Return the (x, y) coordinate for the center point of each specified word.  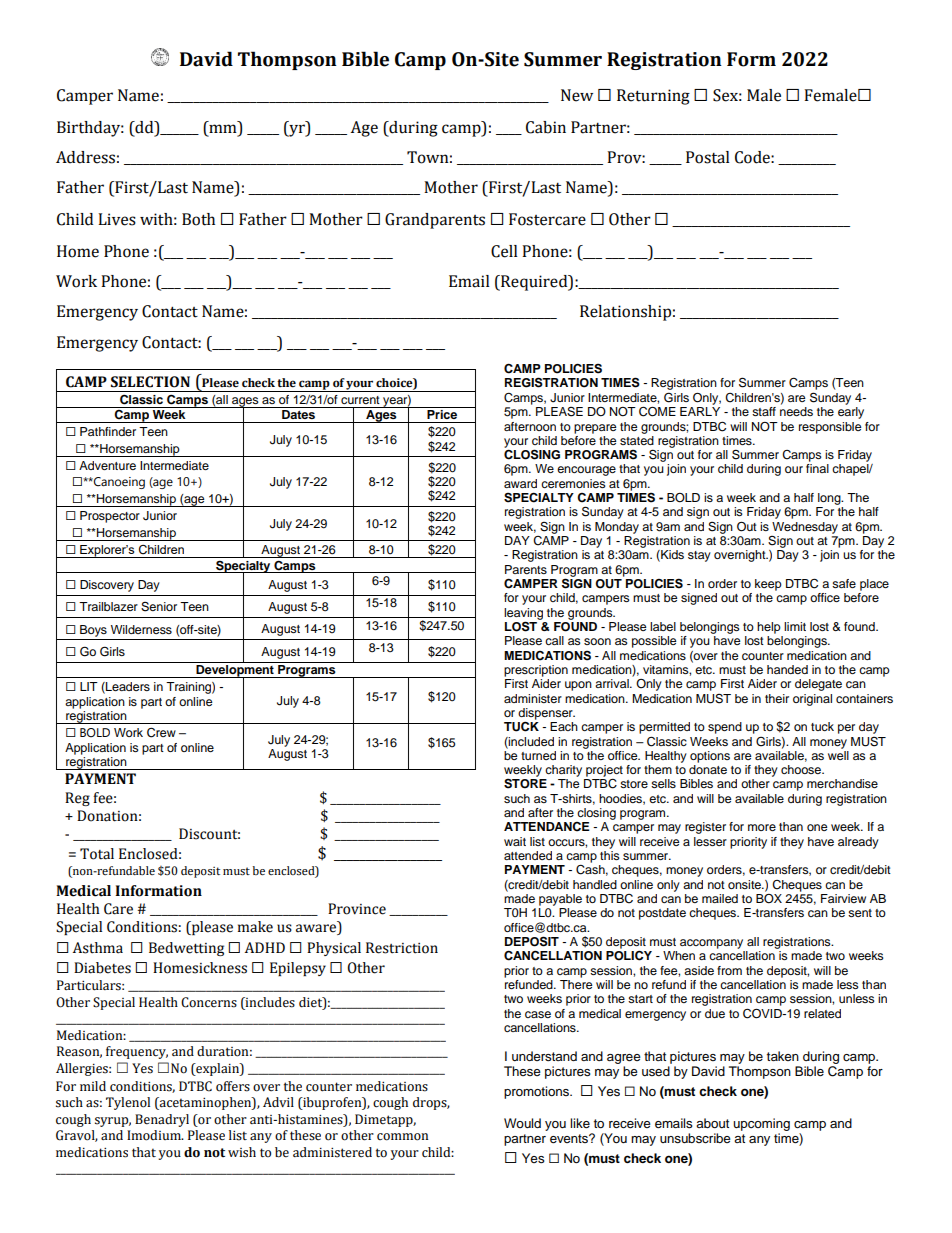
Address (85, 157)
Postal (708, 157)
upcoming (761, 1124)
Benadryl (162, 1120)
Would (522, 1123)
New (577, 95)
